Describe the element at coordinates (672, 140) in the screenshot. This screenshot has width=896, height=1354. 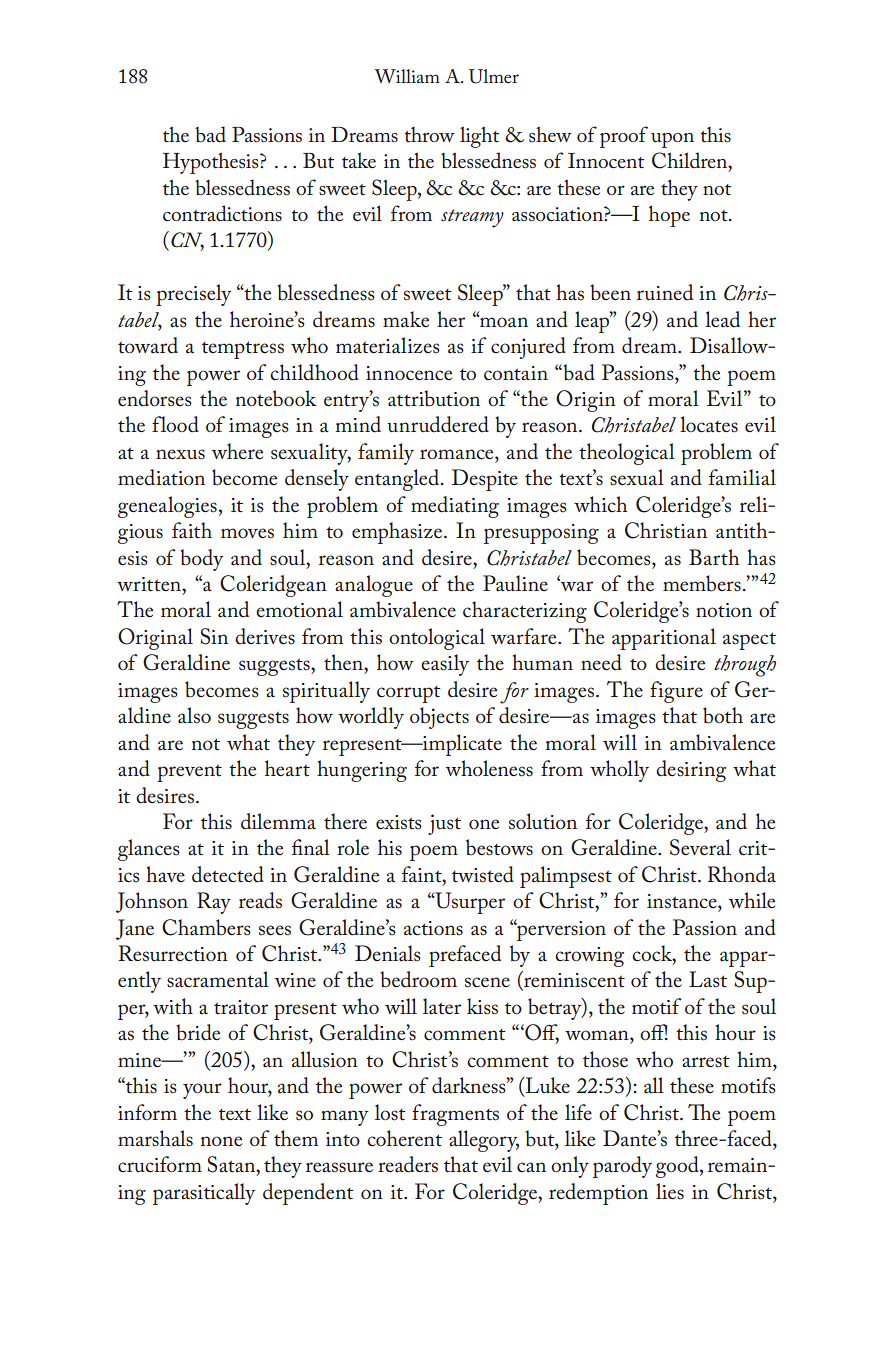
I see `upon` at that location.
